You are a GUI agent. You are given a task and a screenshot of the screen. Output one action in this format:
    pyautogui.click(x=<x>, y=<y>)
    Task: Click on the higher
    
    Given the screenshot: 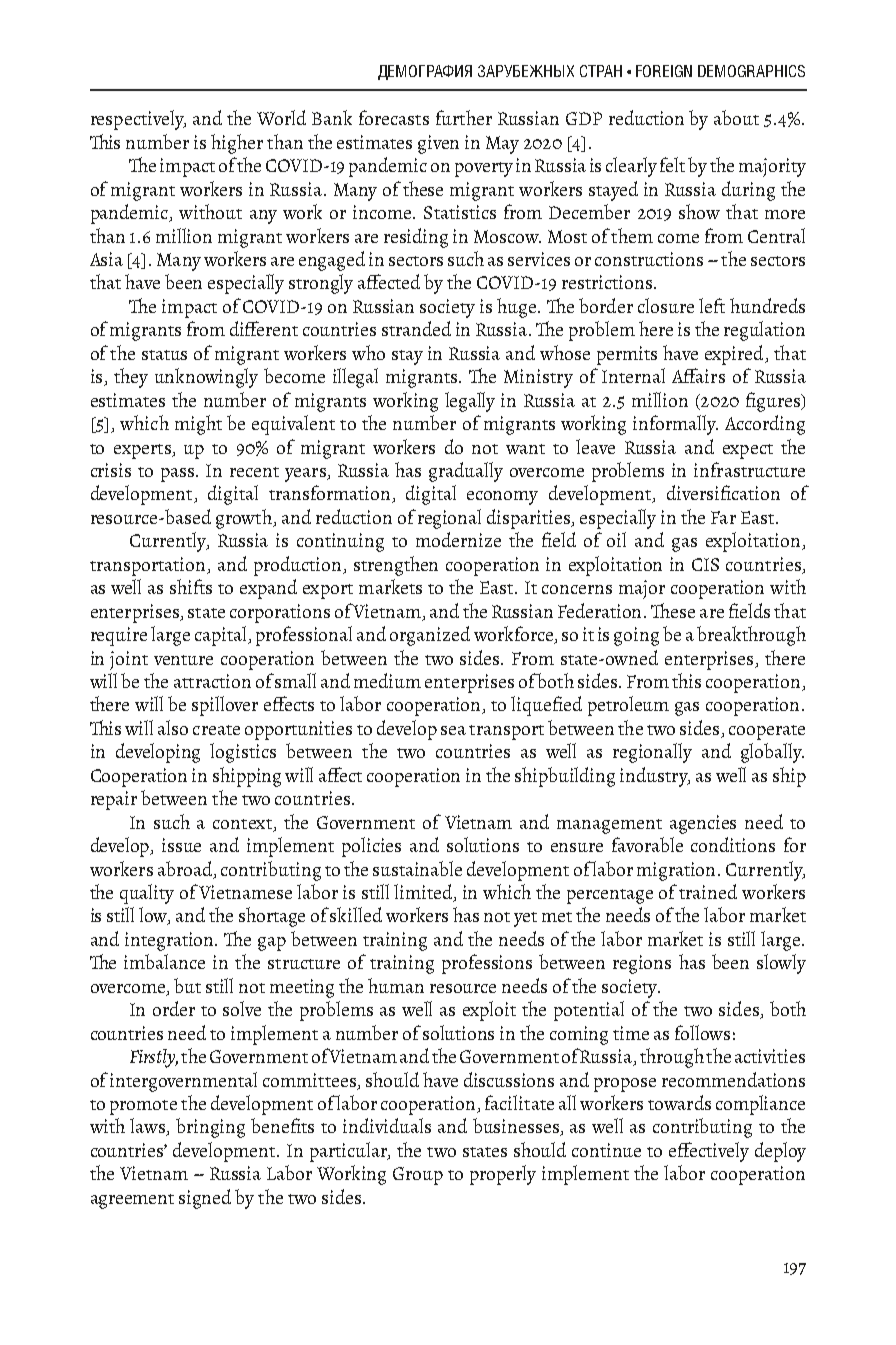 What is the action you would take?
    pyautogui.click(x=237, y=144)
